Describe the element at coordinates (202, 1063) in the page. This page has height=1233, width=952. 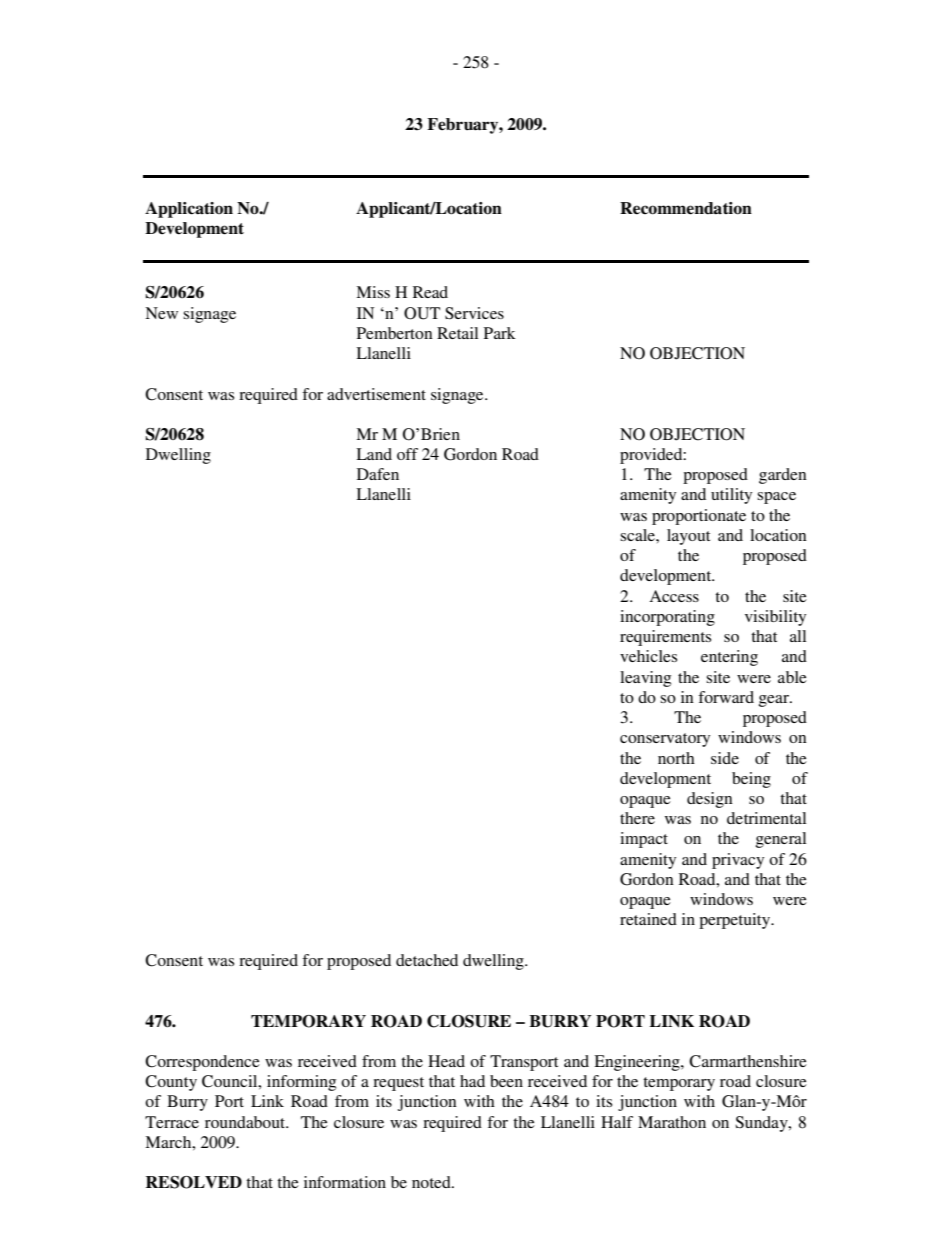
I see `Correspondence` at that location.
